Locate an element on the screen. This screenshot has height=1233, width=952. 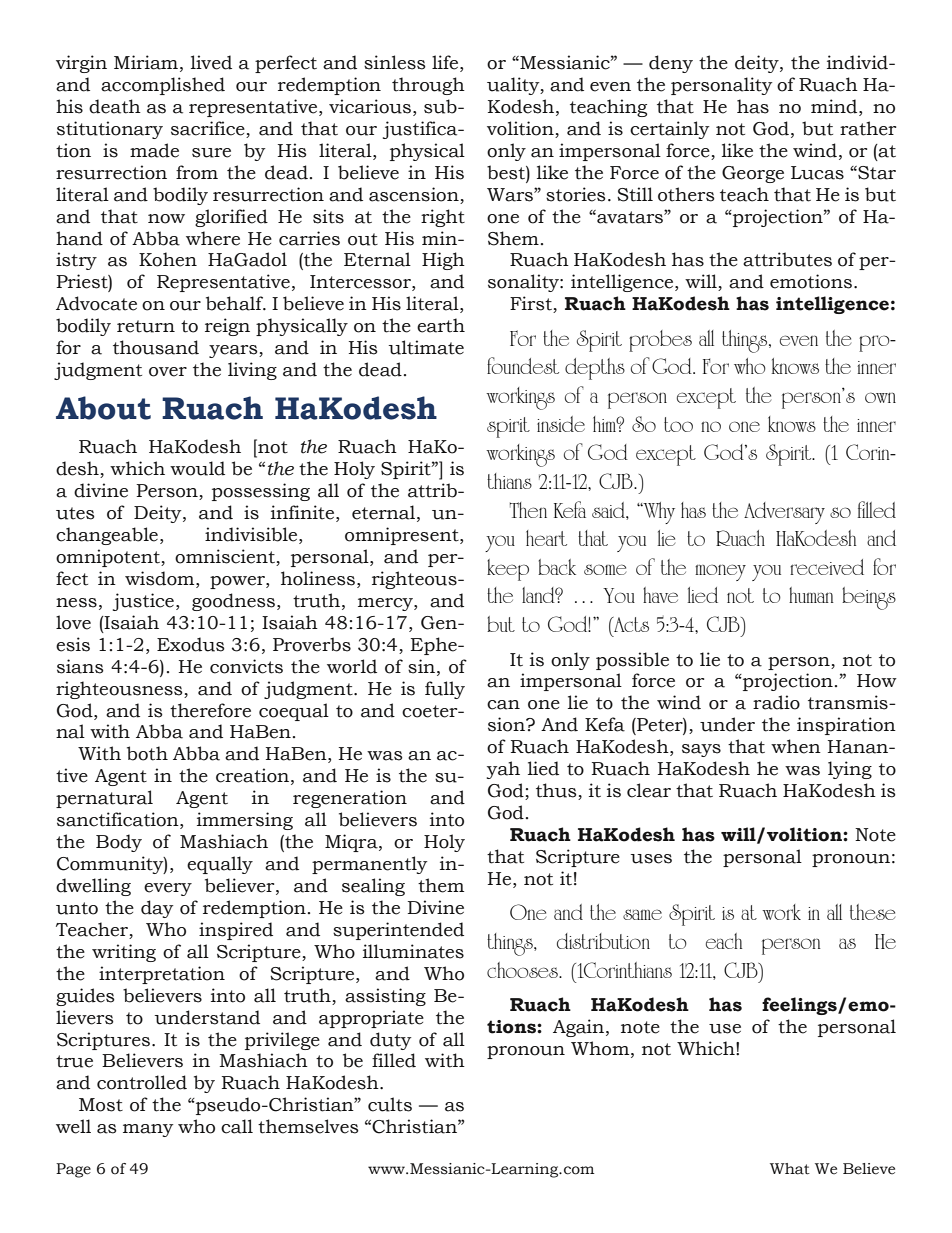
accomplished is located at coordinates (163, 86).
